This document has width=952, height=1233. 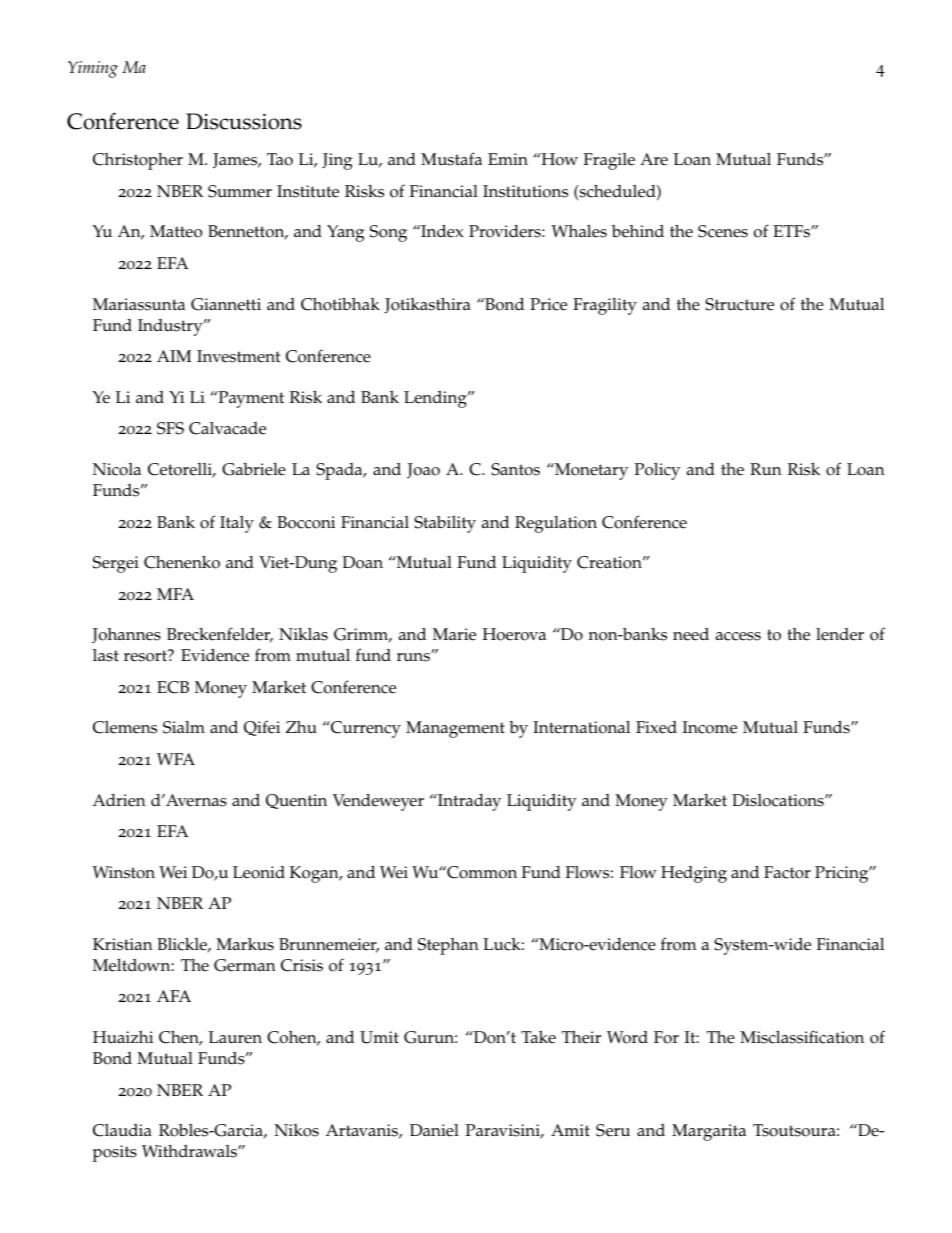 I want to click on access, so click(x=738, y=636).
